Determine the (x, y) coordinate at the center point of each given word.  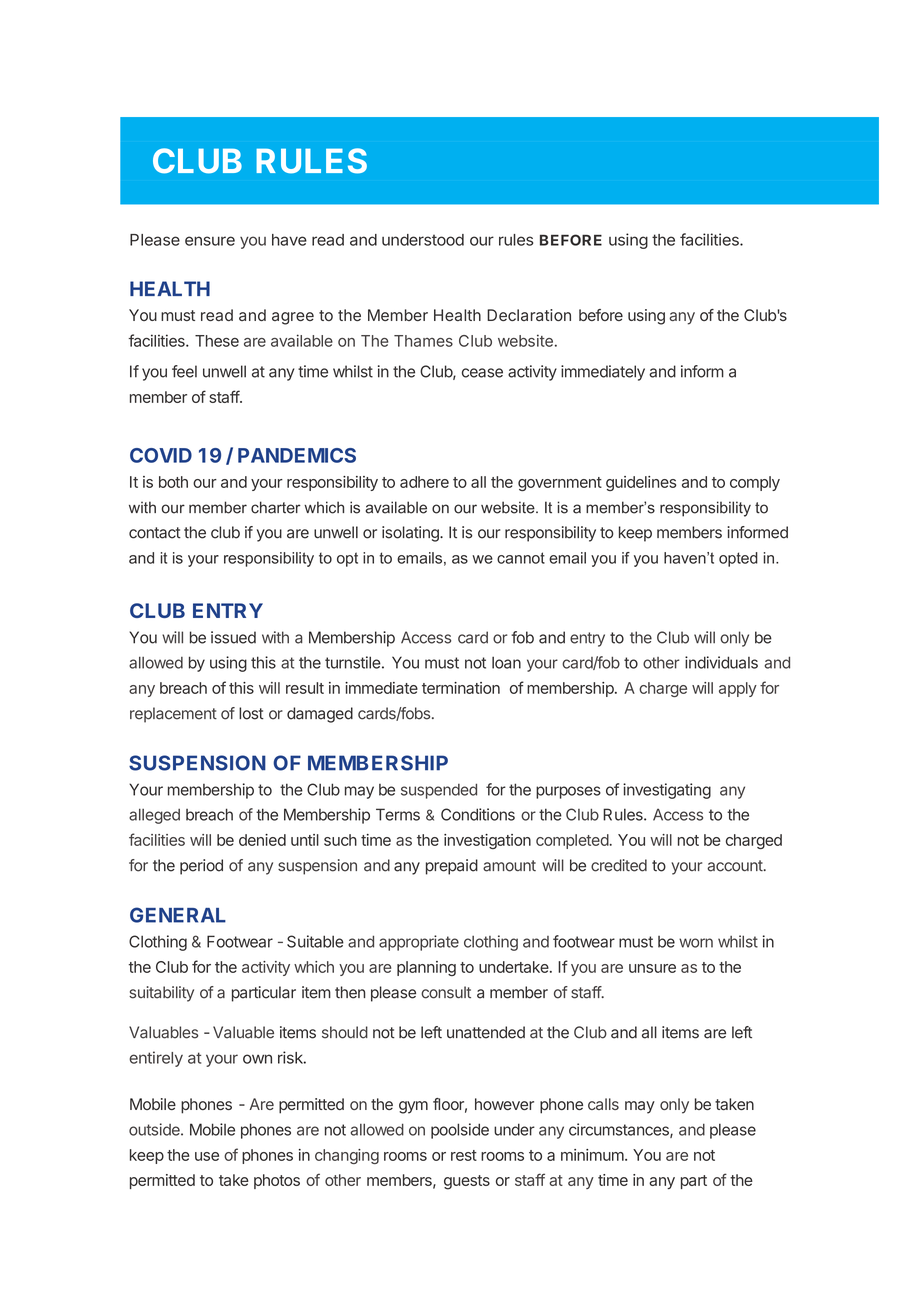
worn (696, 943)
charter (276, 507)
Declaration (529, 315)
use (207, 1156)
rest (464, 1155)
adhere (424, 482)
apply (738, 689)
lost (251, 713)
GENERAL (178, 915)
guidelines (641, 483)
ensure (210, 241)
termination (461, 688)
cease (482, 373)
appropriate (419, 943)
